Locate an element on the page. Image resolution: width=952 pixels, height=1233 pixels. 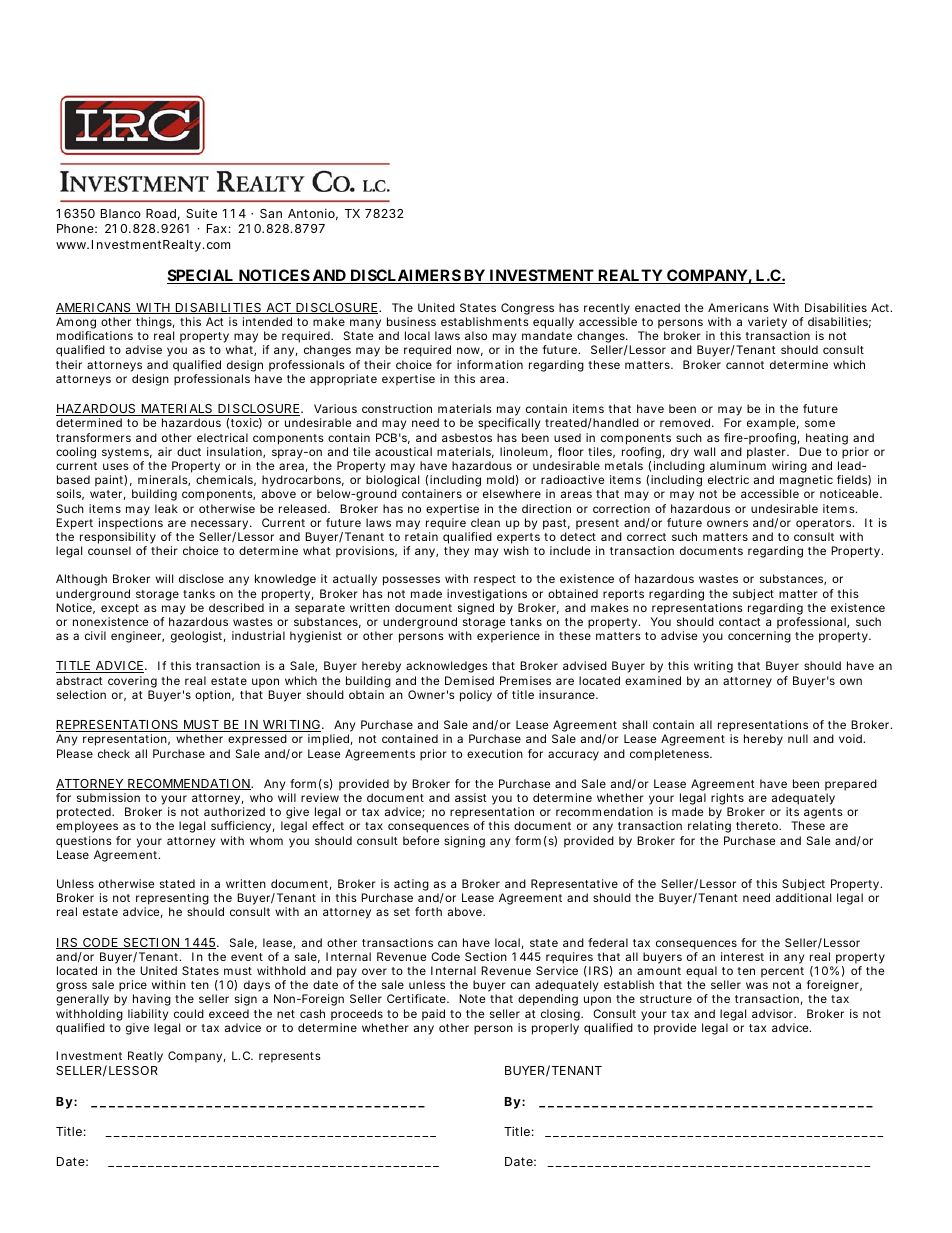
thereto is located at coordinates (757, 825).
